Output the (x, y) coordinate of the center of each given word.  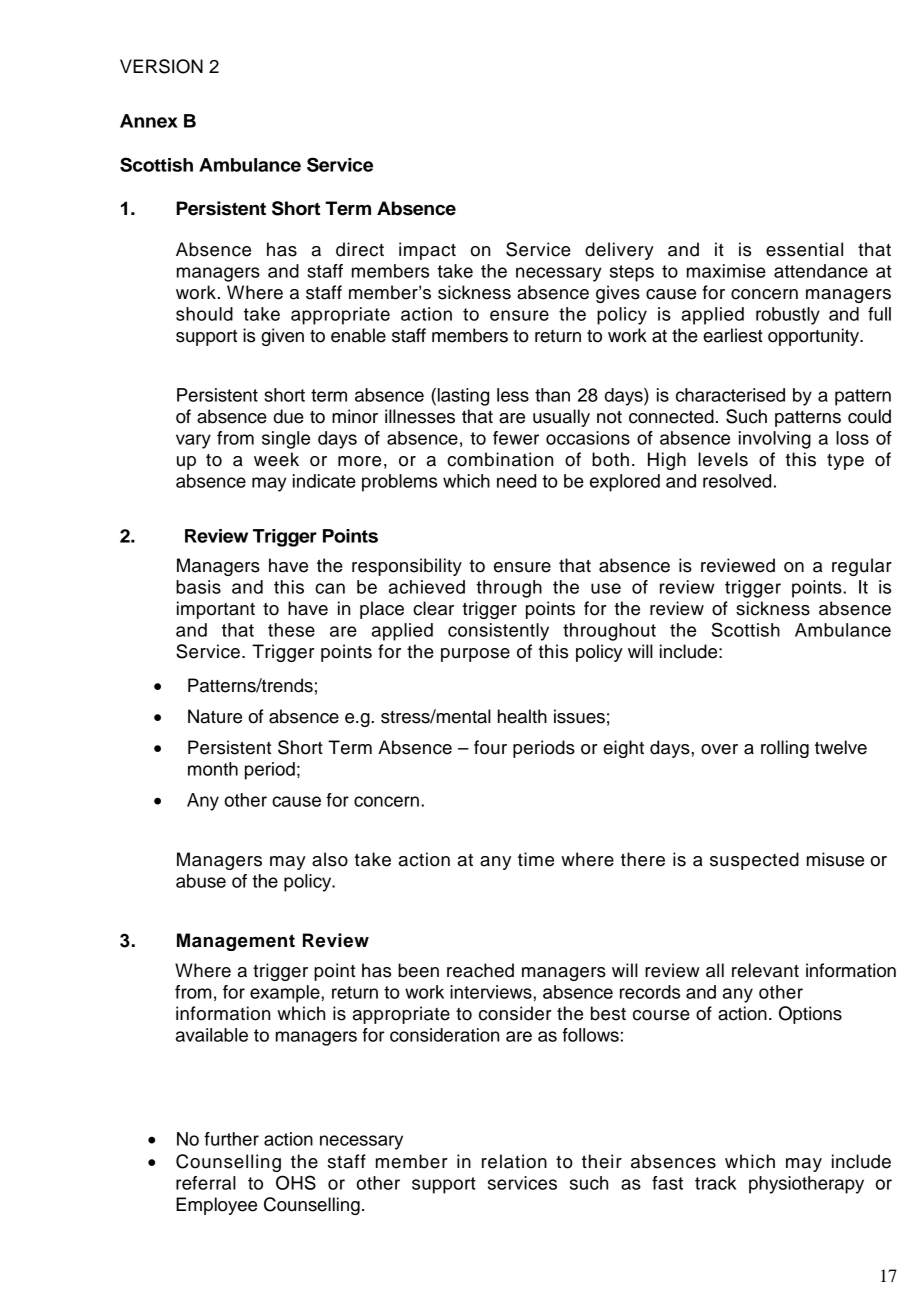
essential (804, 249)
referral (206, 1183)
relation (514, 1161)
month (213, 769)
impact (427, 251)
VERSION (161, 66)
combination (500, 459)
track (715, 1183)
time (536, 859)
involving (775, 440)
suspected (754, 861)
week (276, 459)
